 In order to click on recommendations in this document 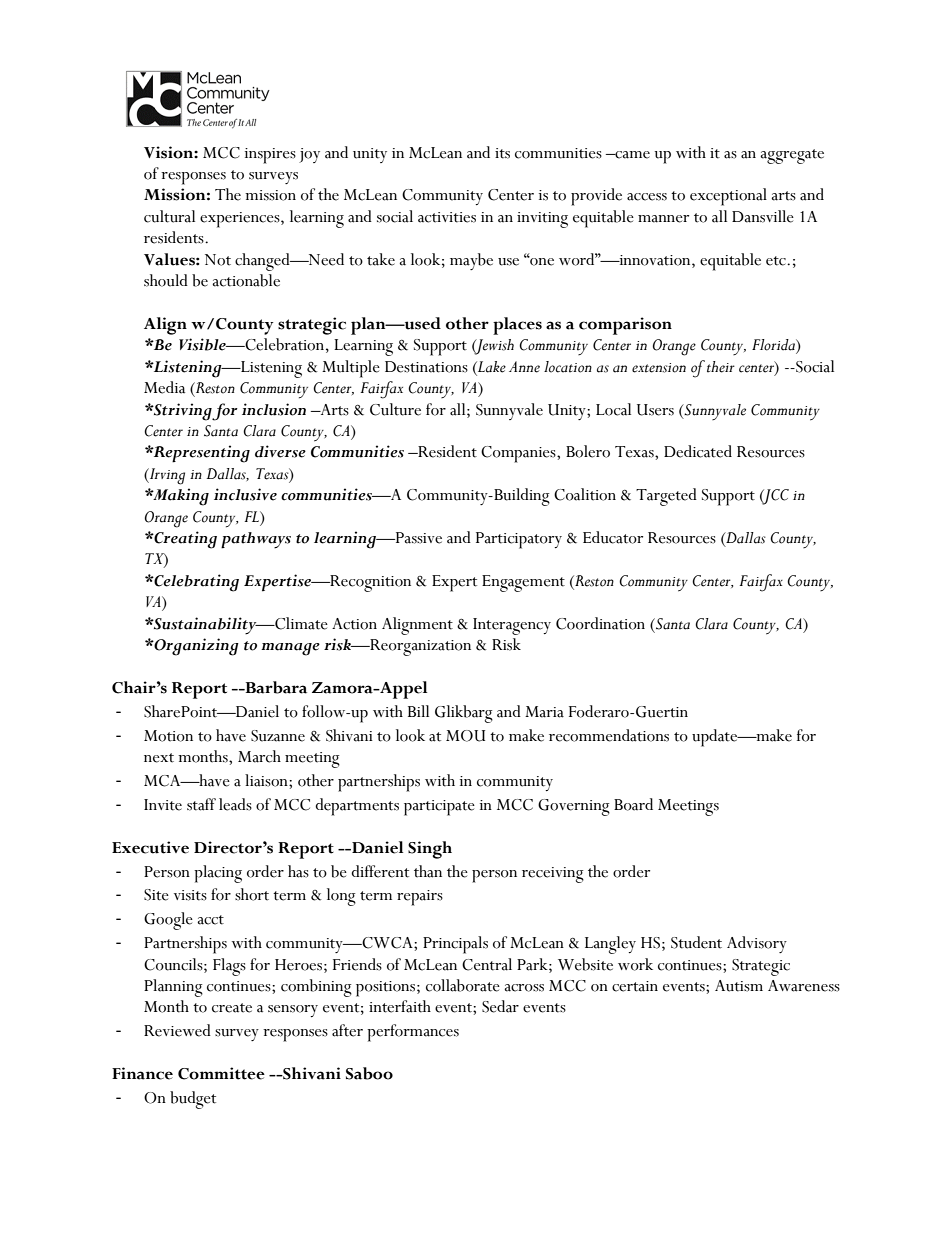, I will do `click(609, 735)`.
